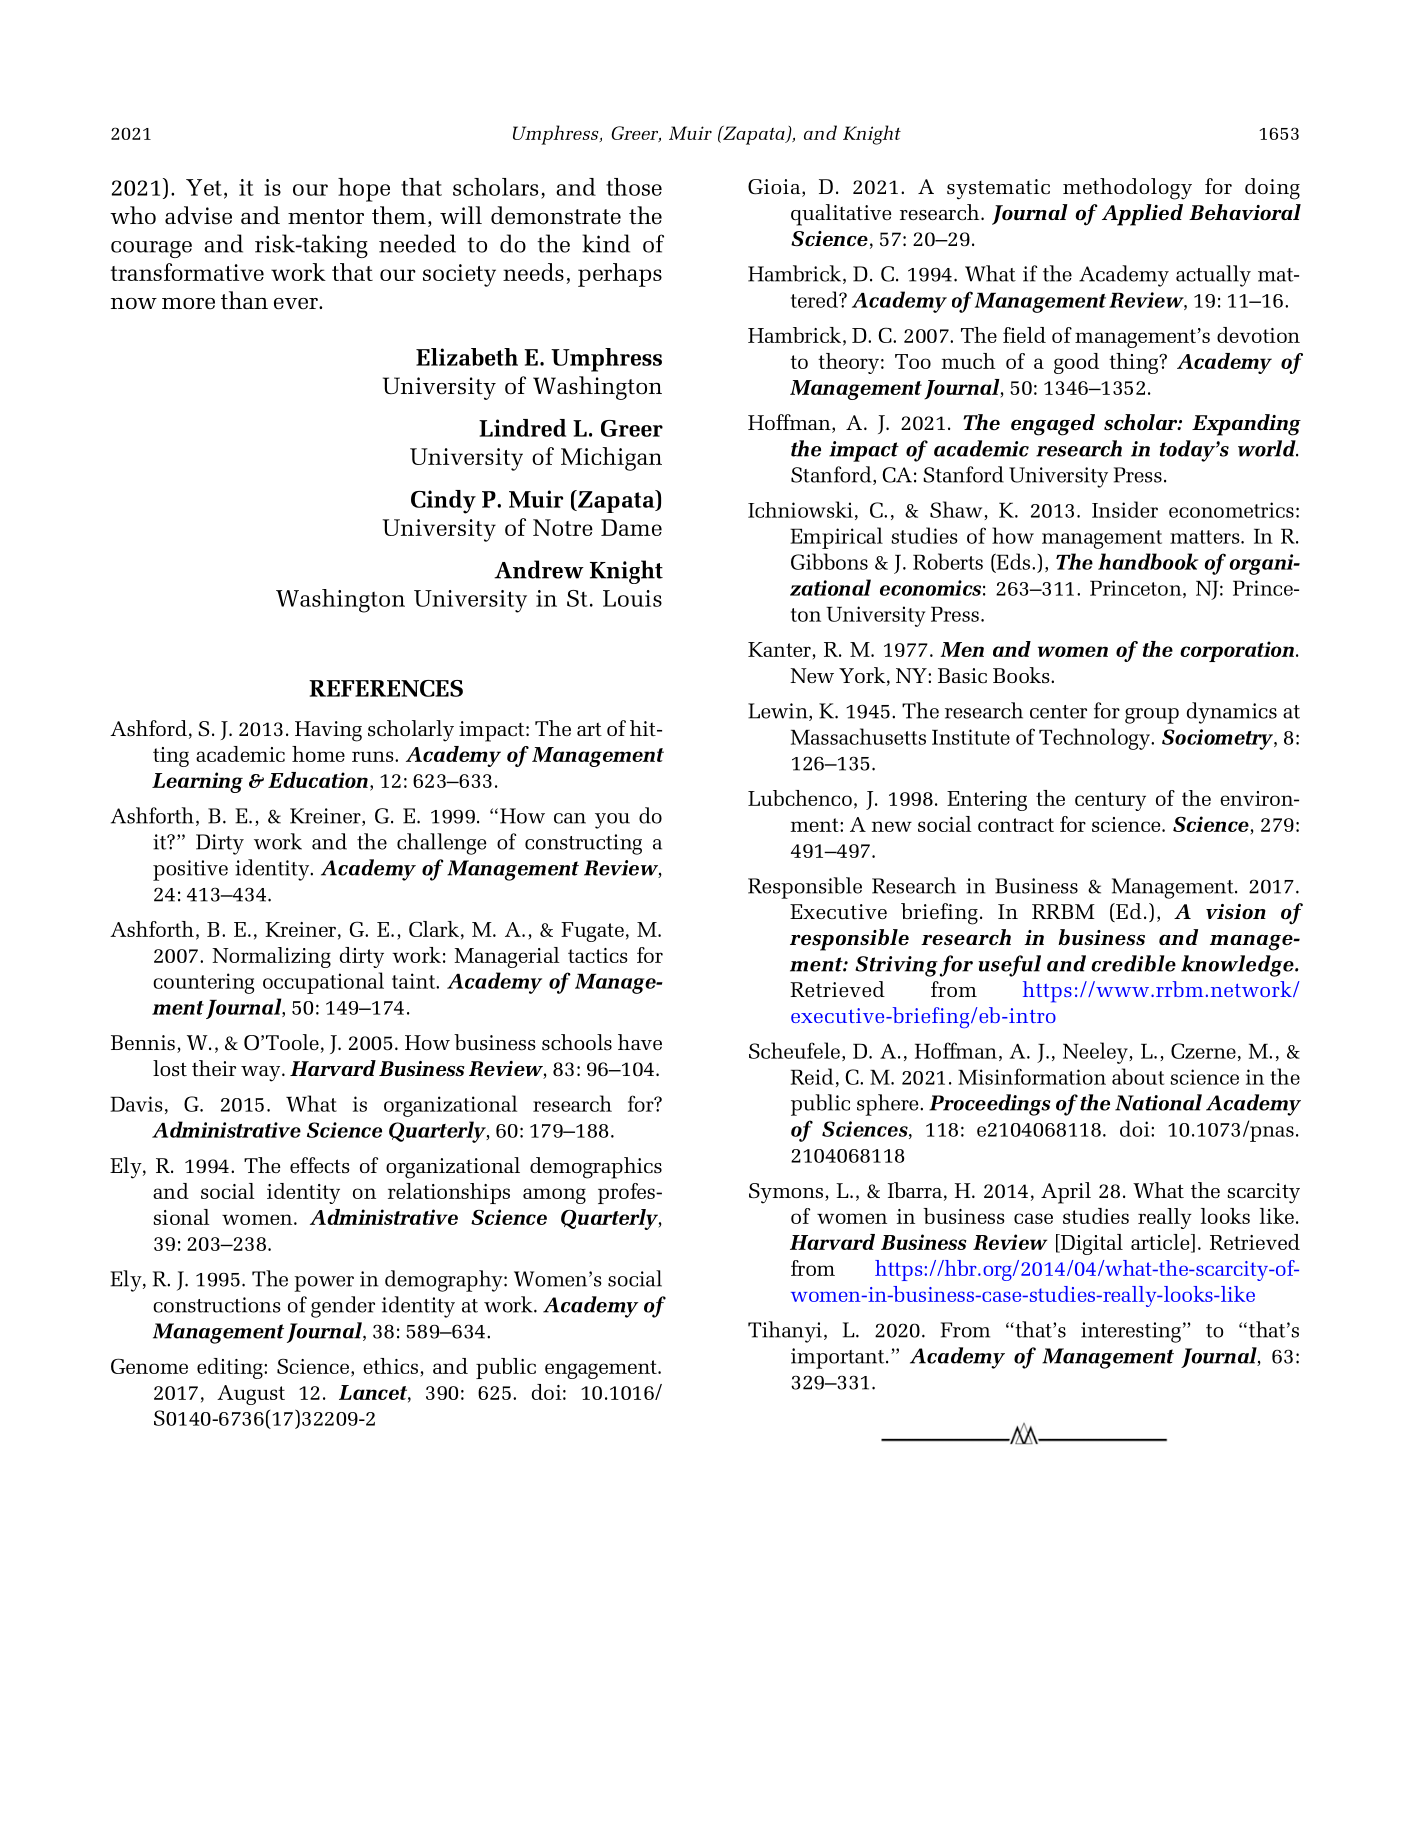 Image resolution: width=1408 pixels, height=1835 pixels. I want to click on demographics, so click(596, 1168).
